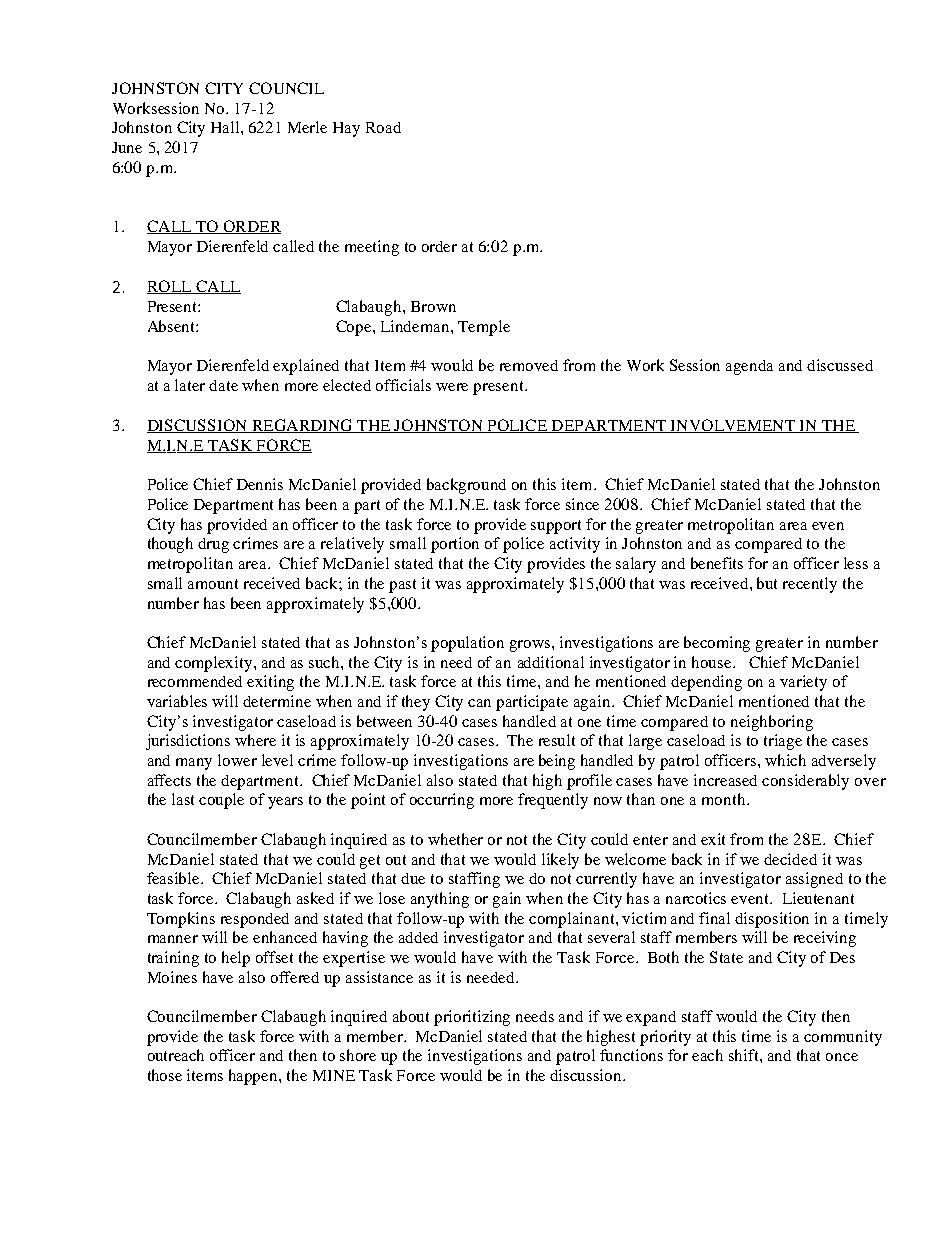 This screenshot has width=952, height=1233. What do you see at coordinates (455, 839) in the screenshot?
I see `whether` at bounding box center [455, 839].
